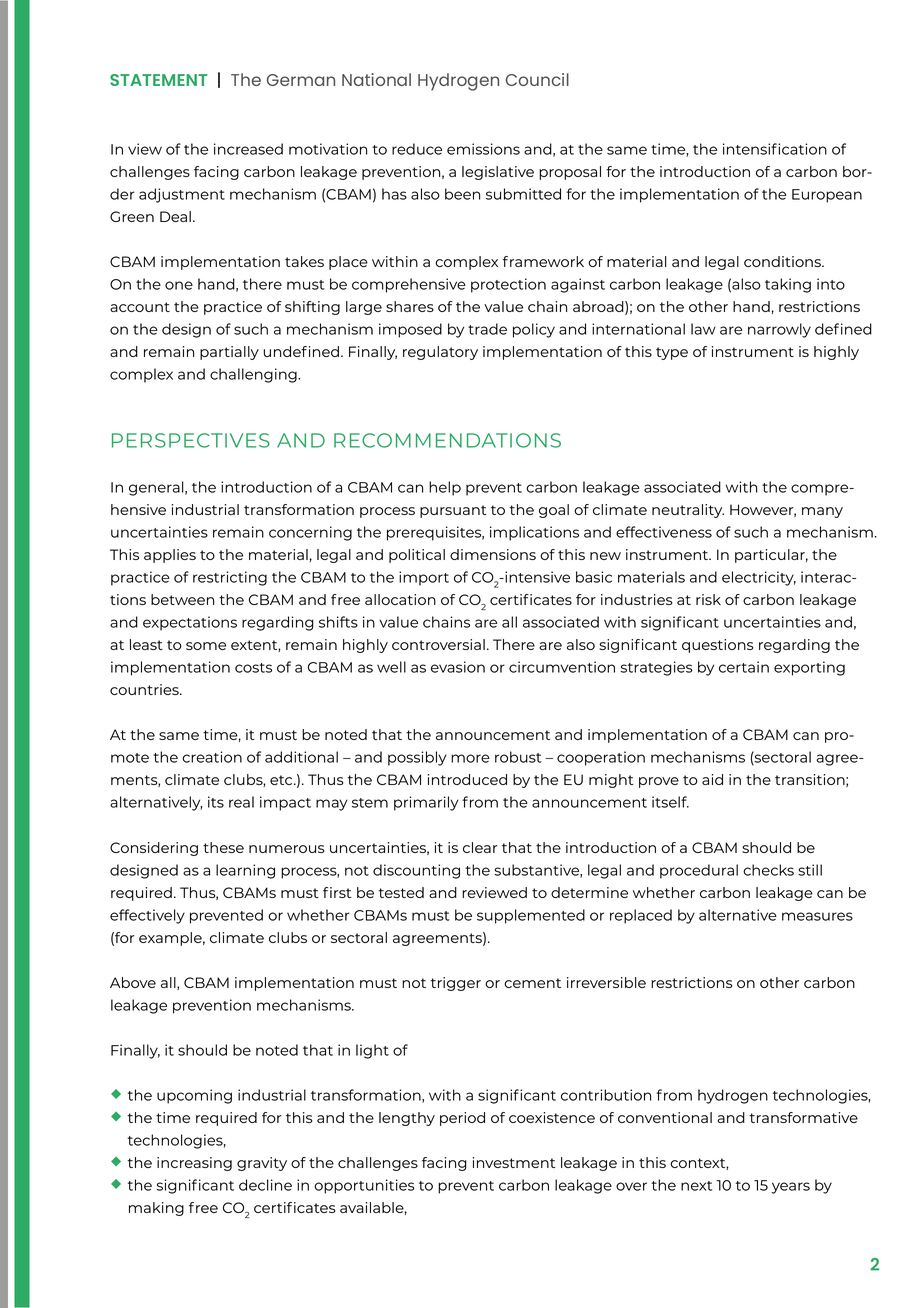  What do you see at coordinates (531, 916) in the screenshot?
I see `supplemented` at bounding box center [531, 916].
